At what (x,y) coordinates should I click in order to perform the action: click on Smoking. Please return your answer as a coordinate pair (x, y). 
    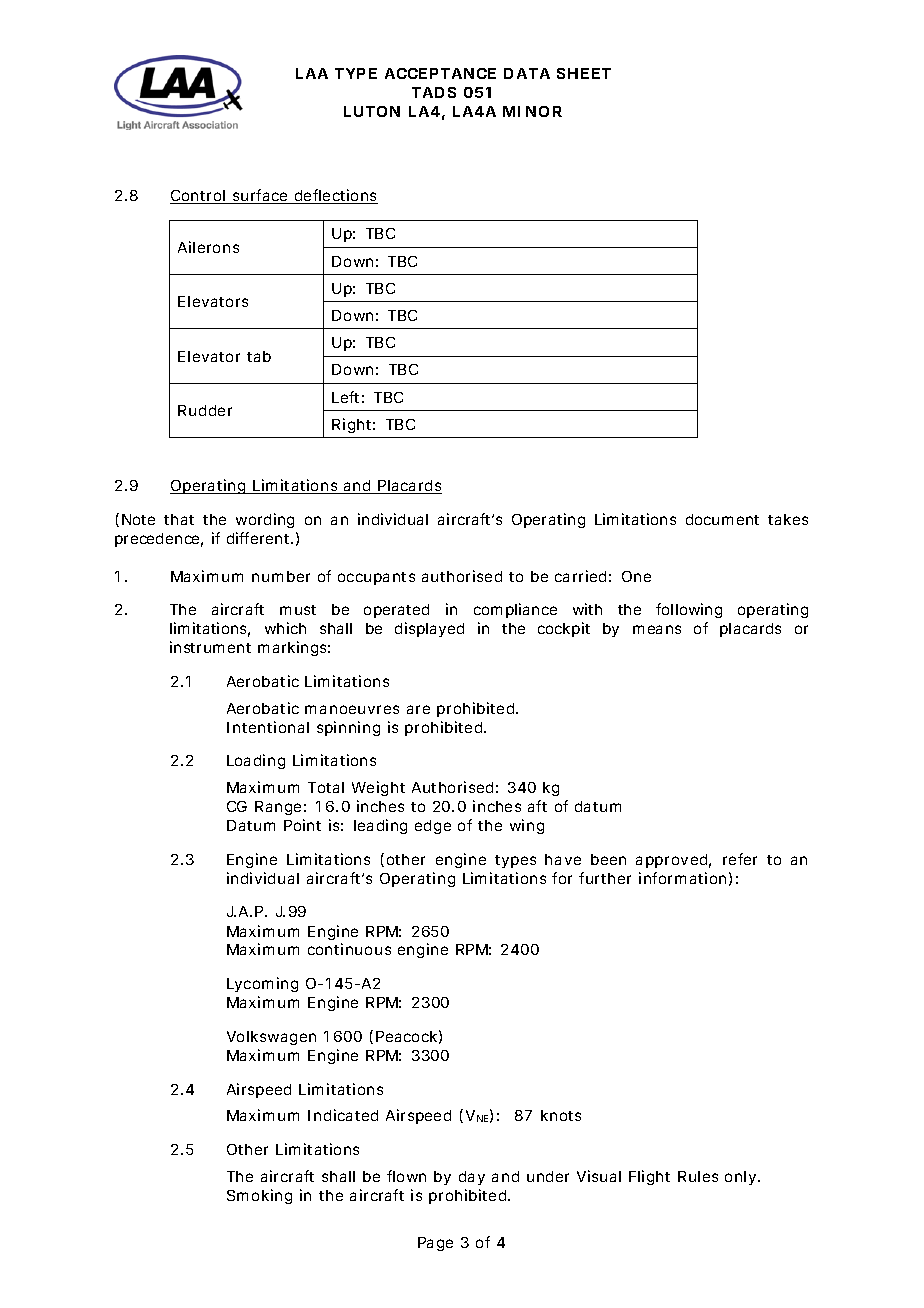
    Looking at the image, I should click on (259, 1196).
